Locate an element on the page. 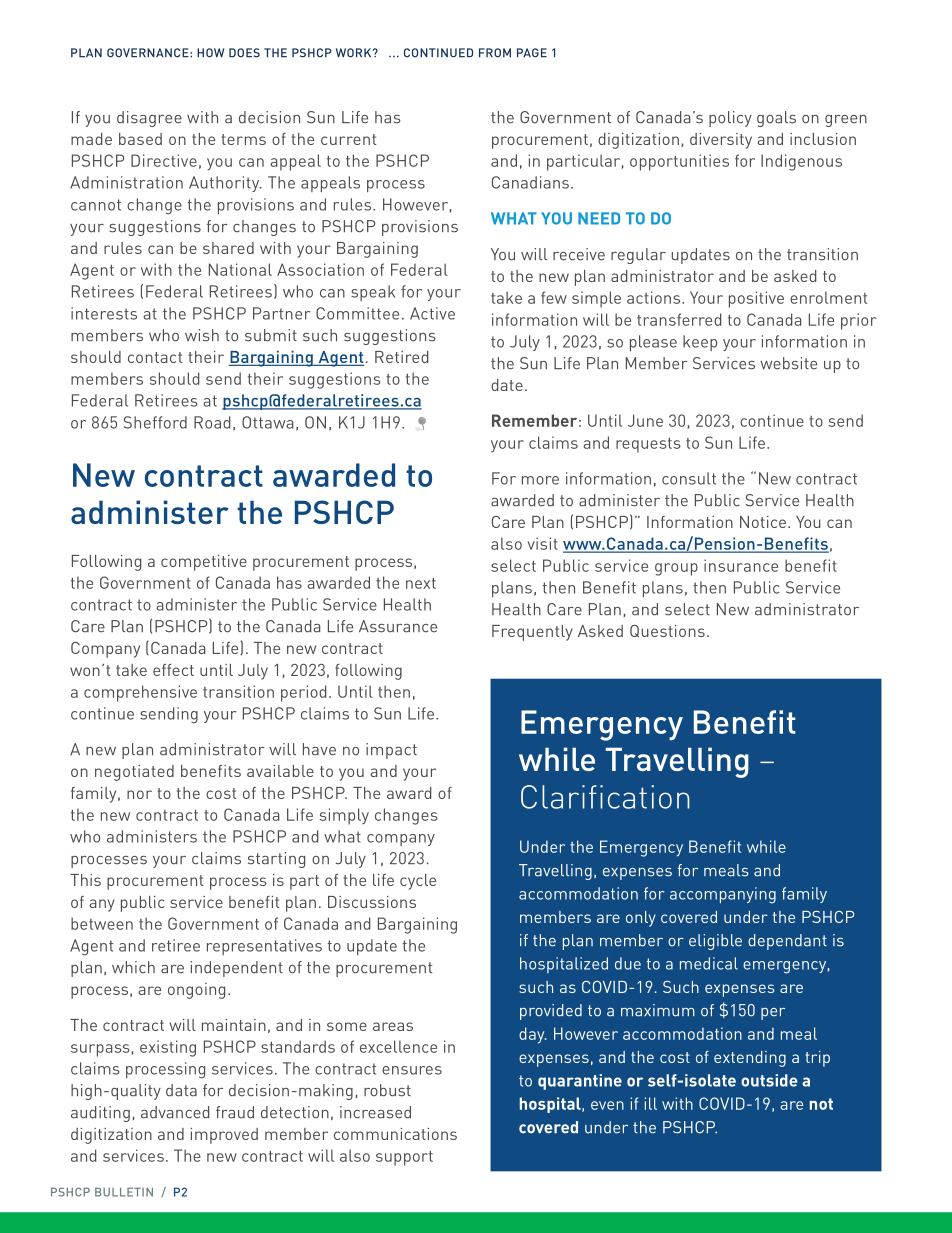 The image size is (952, 1233). effect is located at coordinates (173, 670).
